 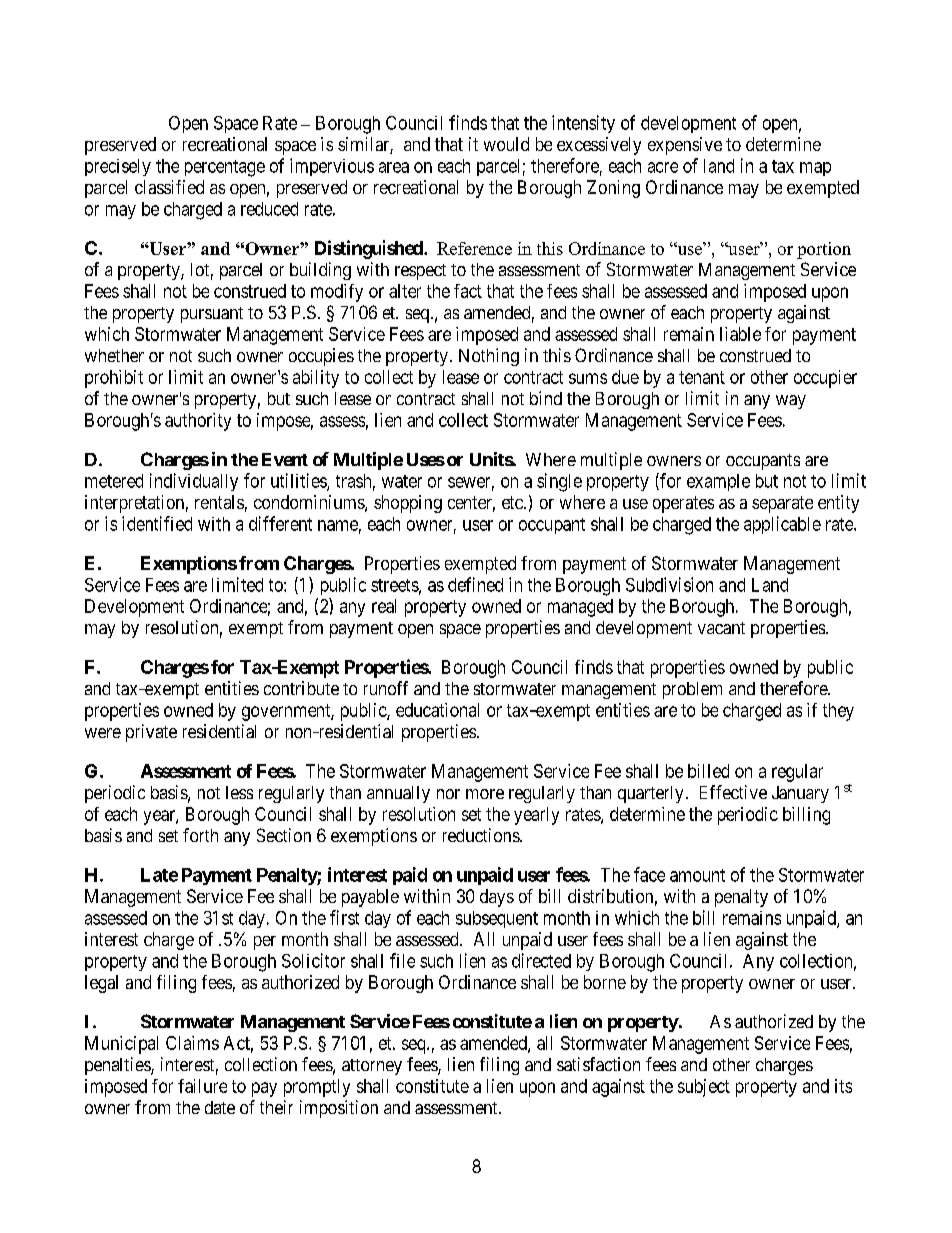 What do you see at coordinates (475, 584) in the page?
I see `defined` at bounding box center [475, 584].
